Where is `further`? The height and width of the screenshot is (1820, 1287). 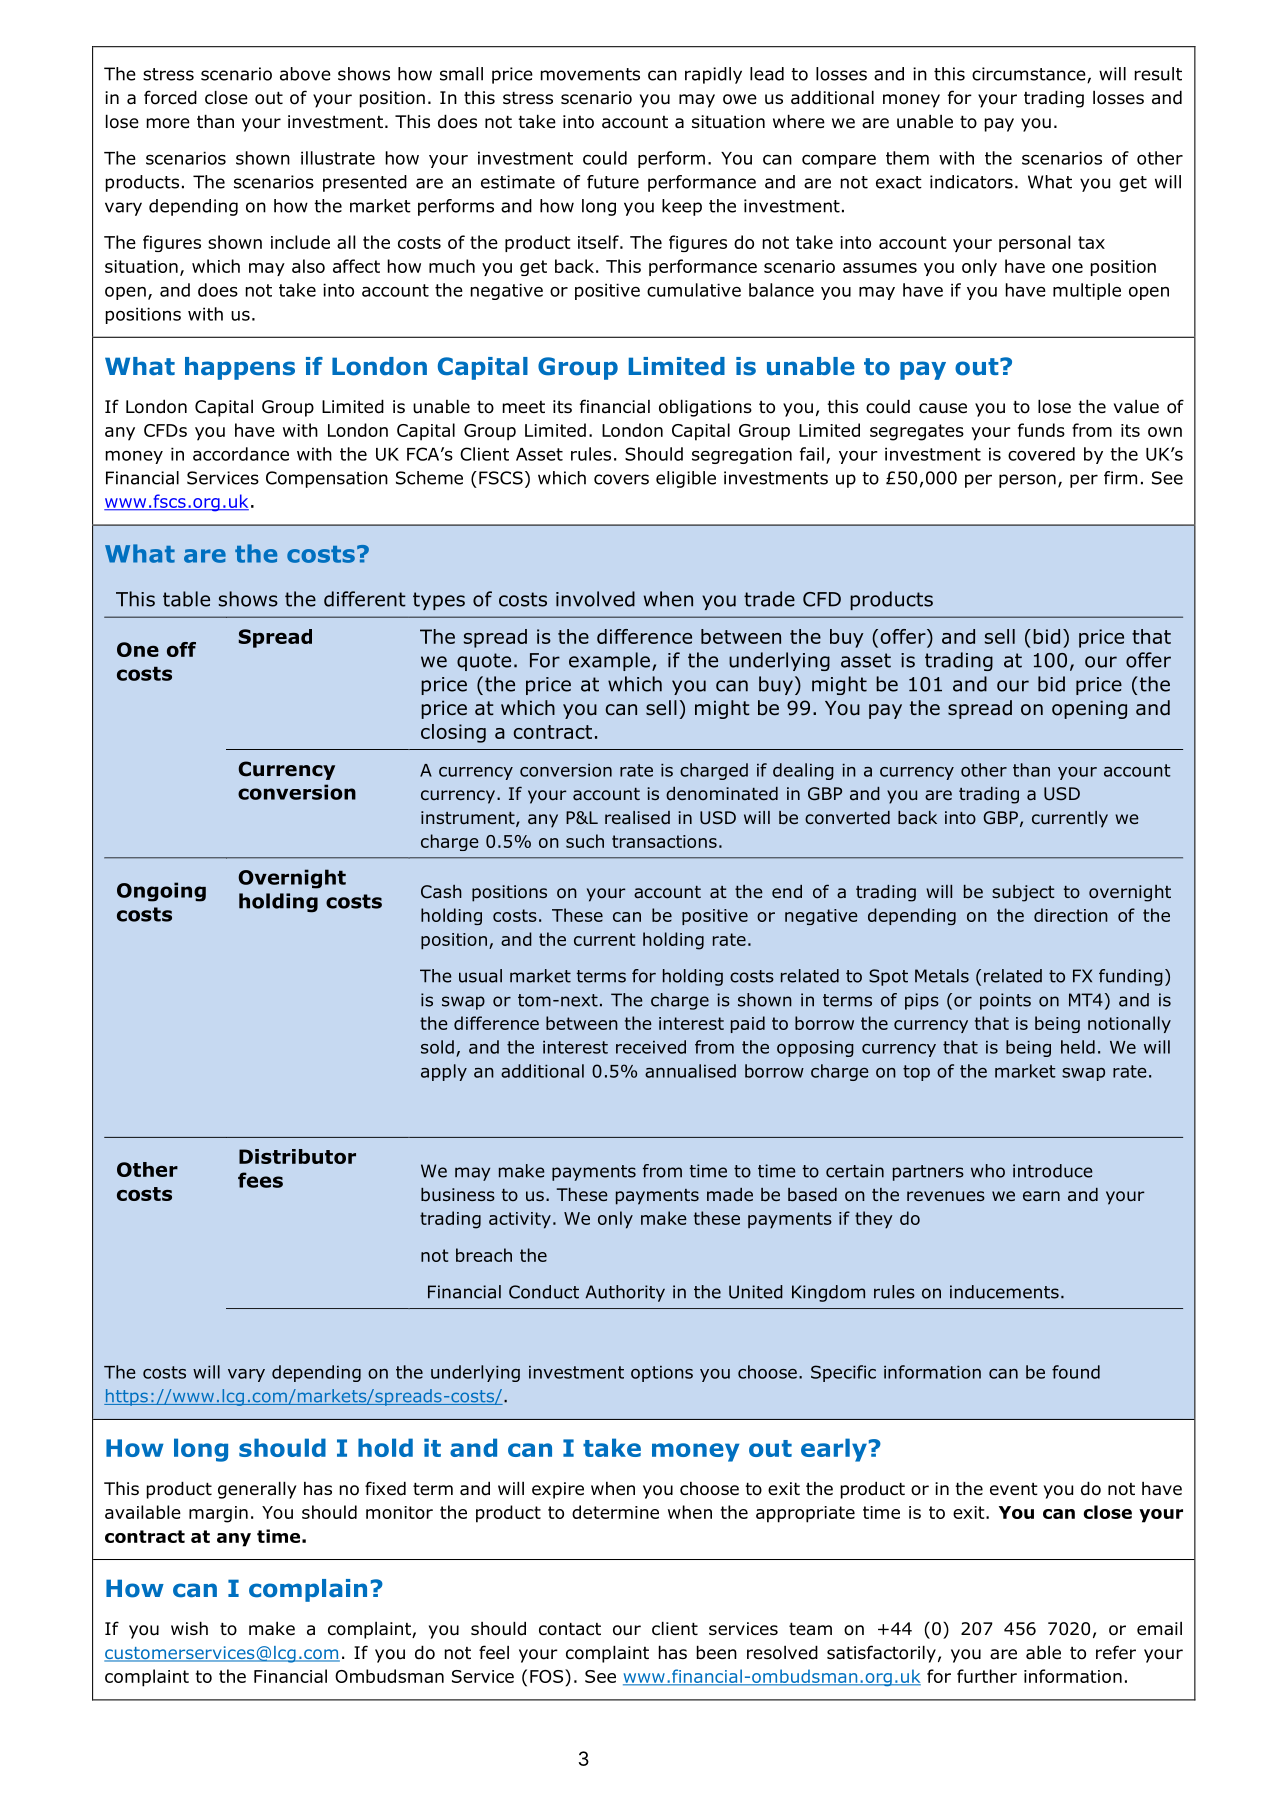 further is located at coordinates (987, 1676).
